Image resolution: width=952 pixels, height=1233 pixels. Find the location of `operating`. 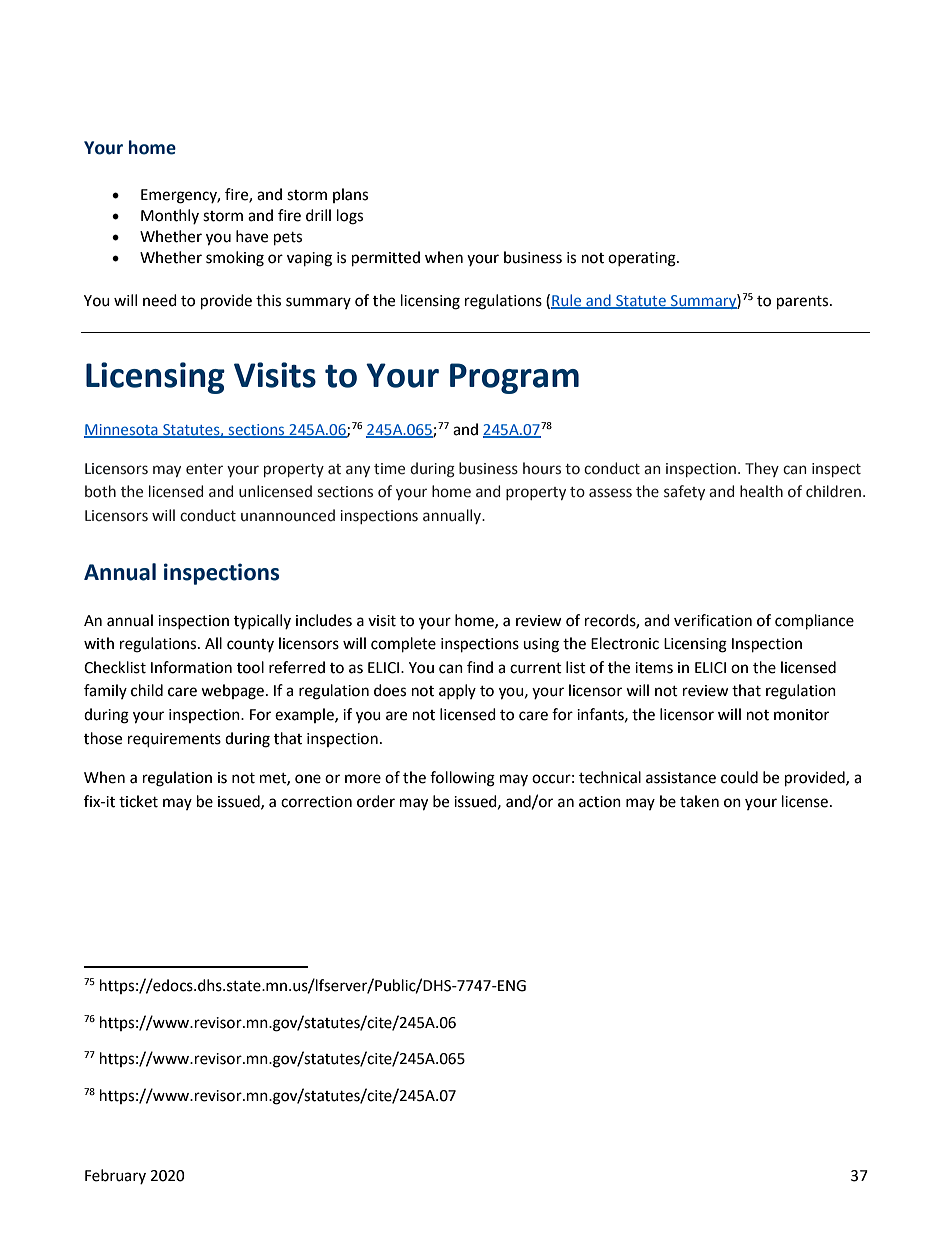

operating is located at coordinates (643, 259).
